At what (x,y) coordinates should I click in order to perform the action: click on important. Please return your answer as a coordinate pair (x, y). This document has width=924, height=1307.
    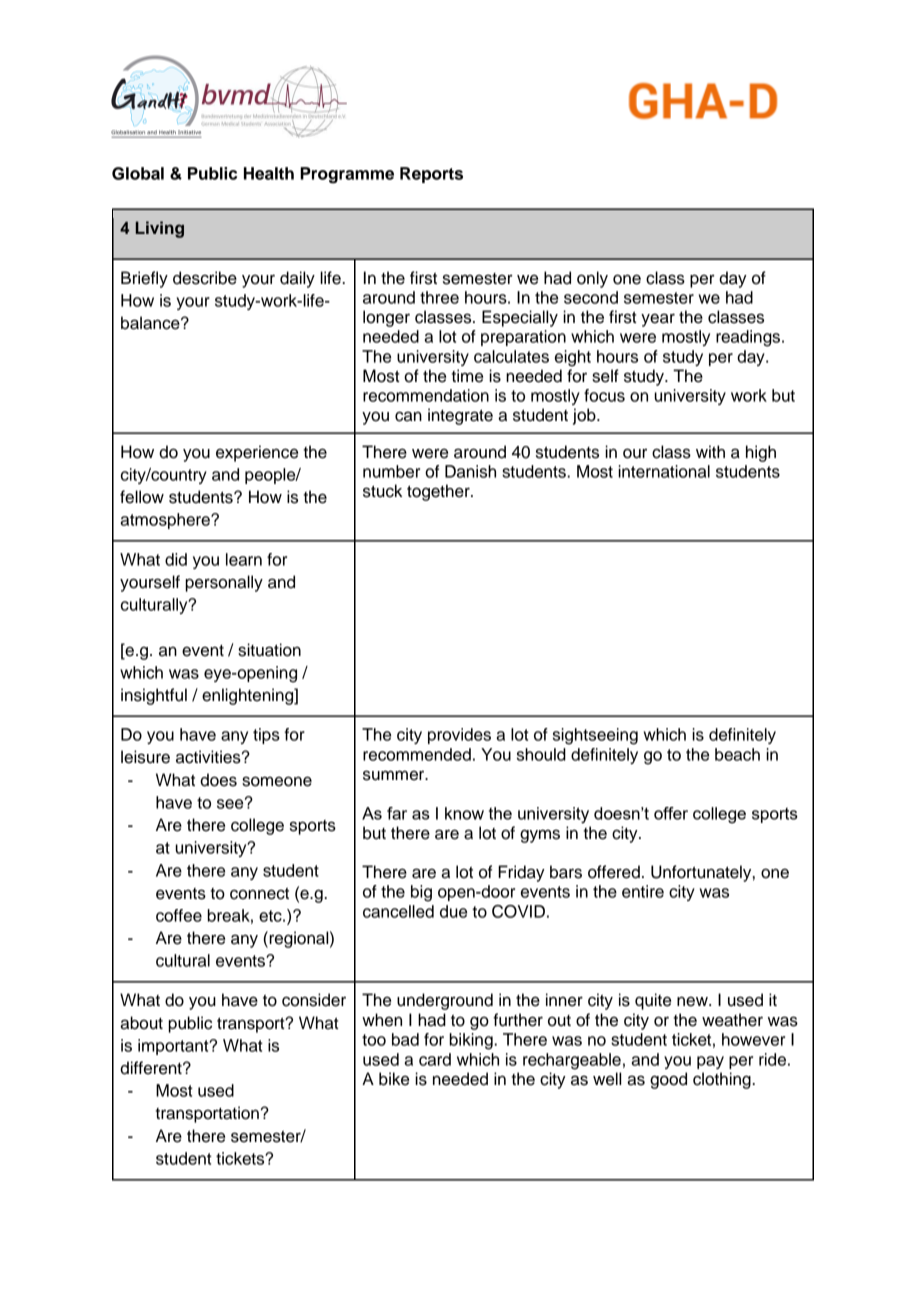
    Looking at the image, I should click on (174, 1047).
